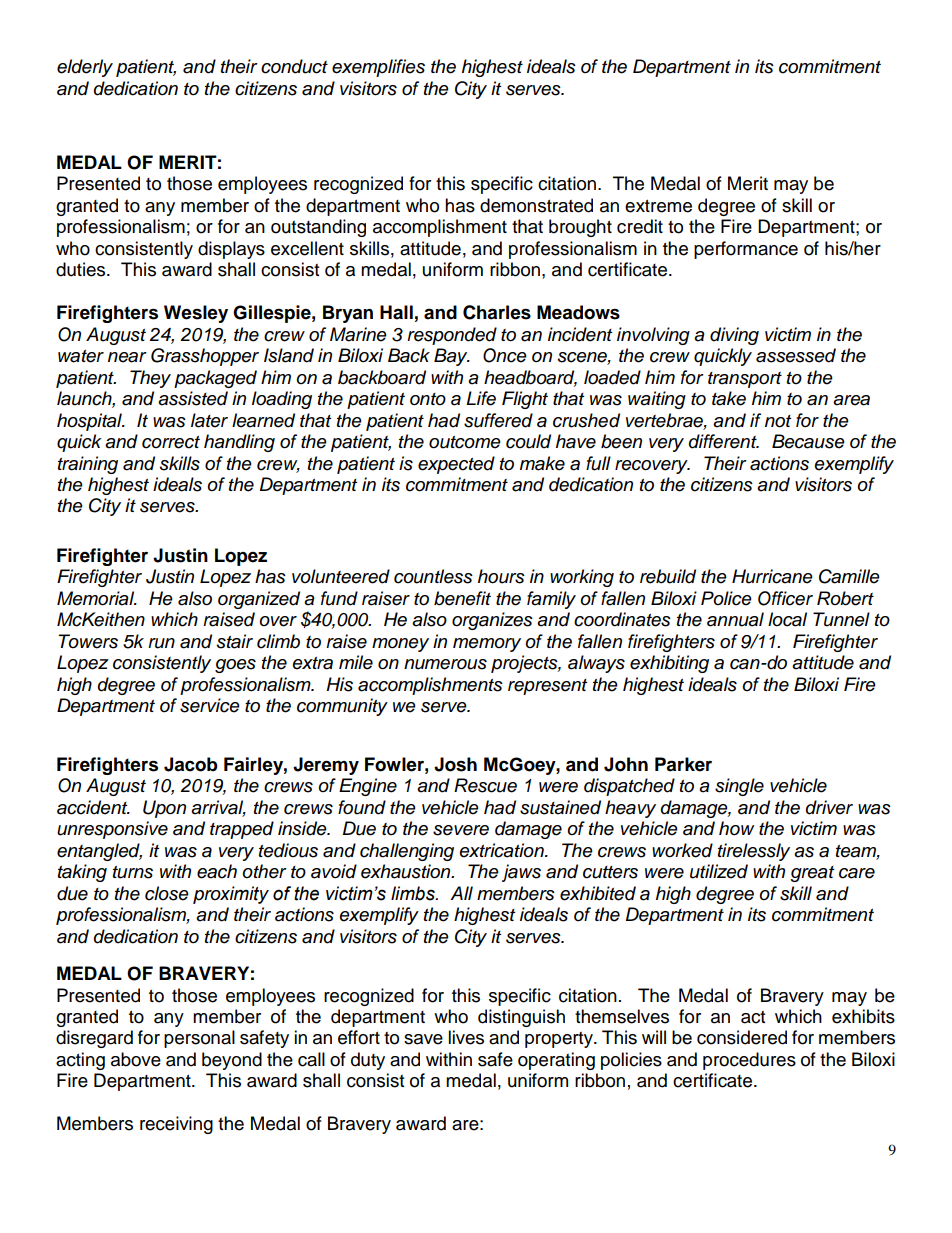  Describe the element at coordinates (171, 442) in the page. I see `correct` at that location.
